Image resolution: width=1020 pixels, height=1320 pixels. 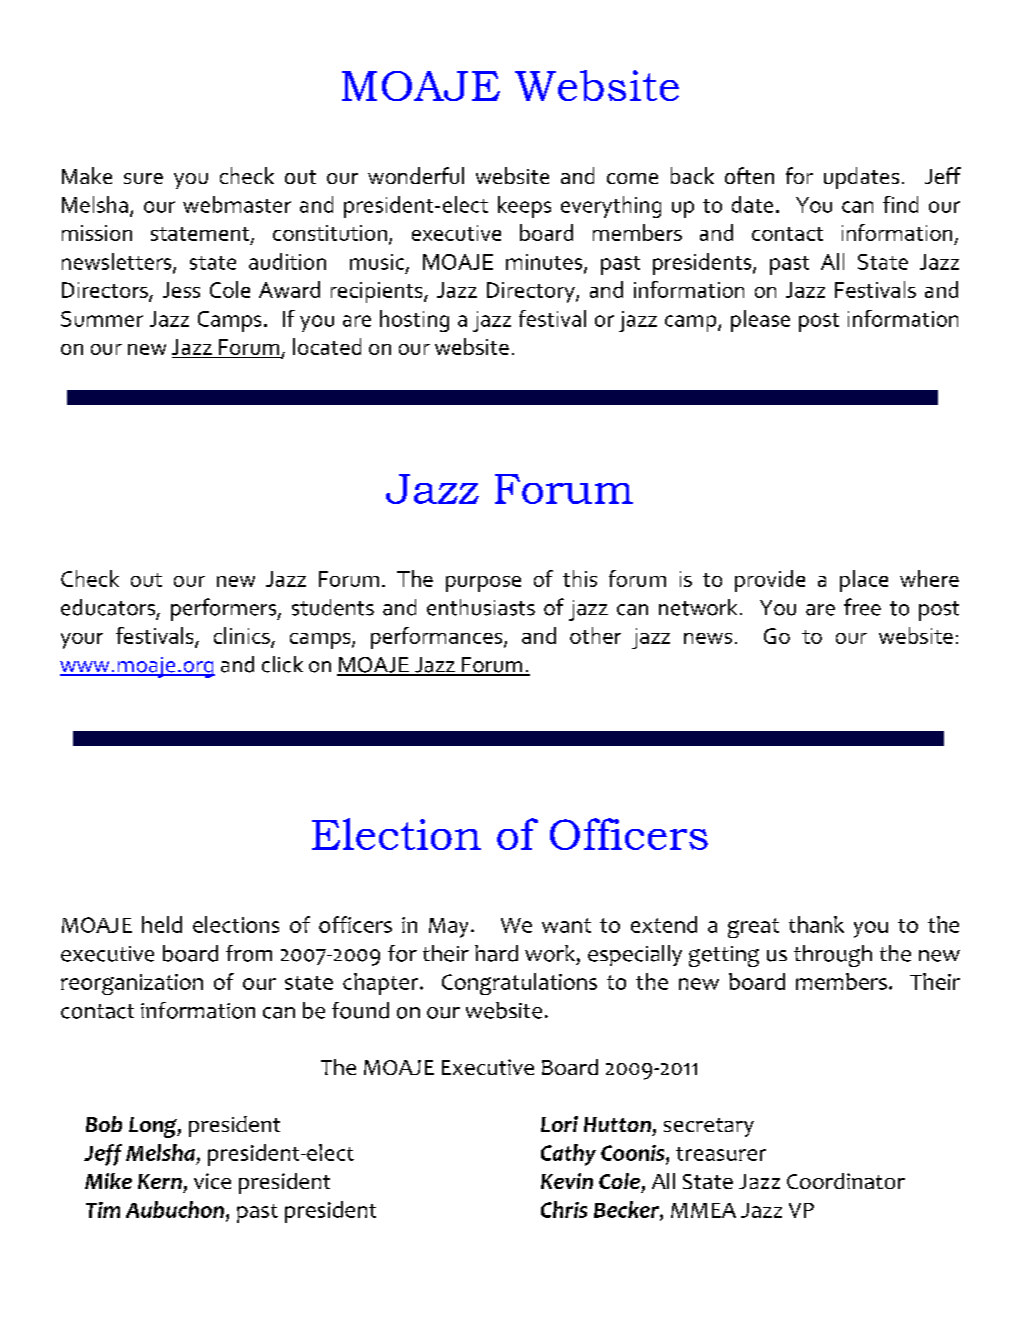 I want to click on keeps, so click(x=524, y=207).
